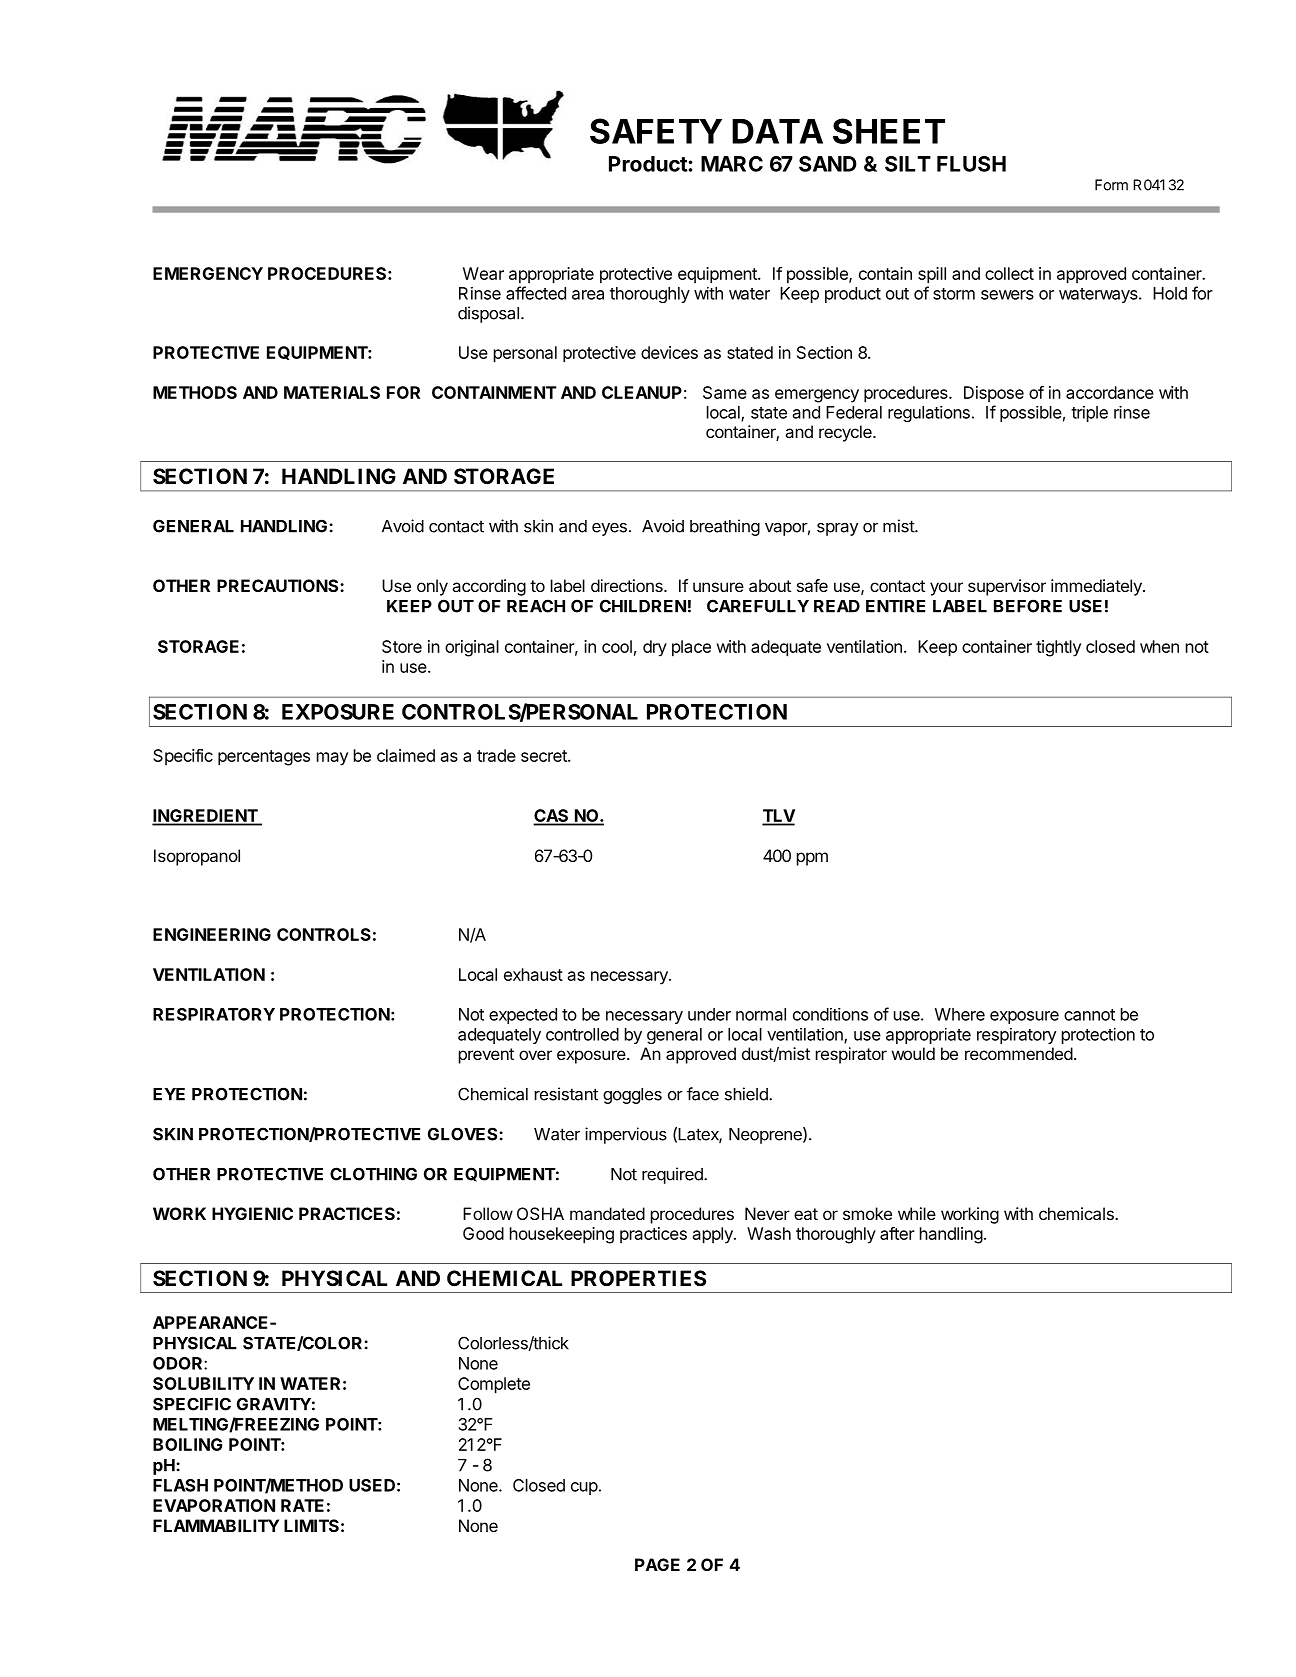 This page has width=1296, height=1677. What do you see at coordinates (1111, 185) in the page?
I see `Form` at bounding box center [1111, 185].
